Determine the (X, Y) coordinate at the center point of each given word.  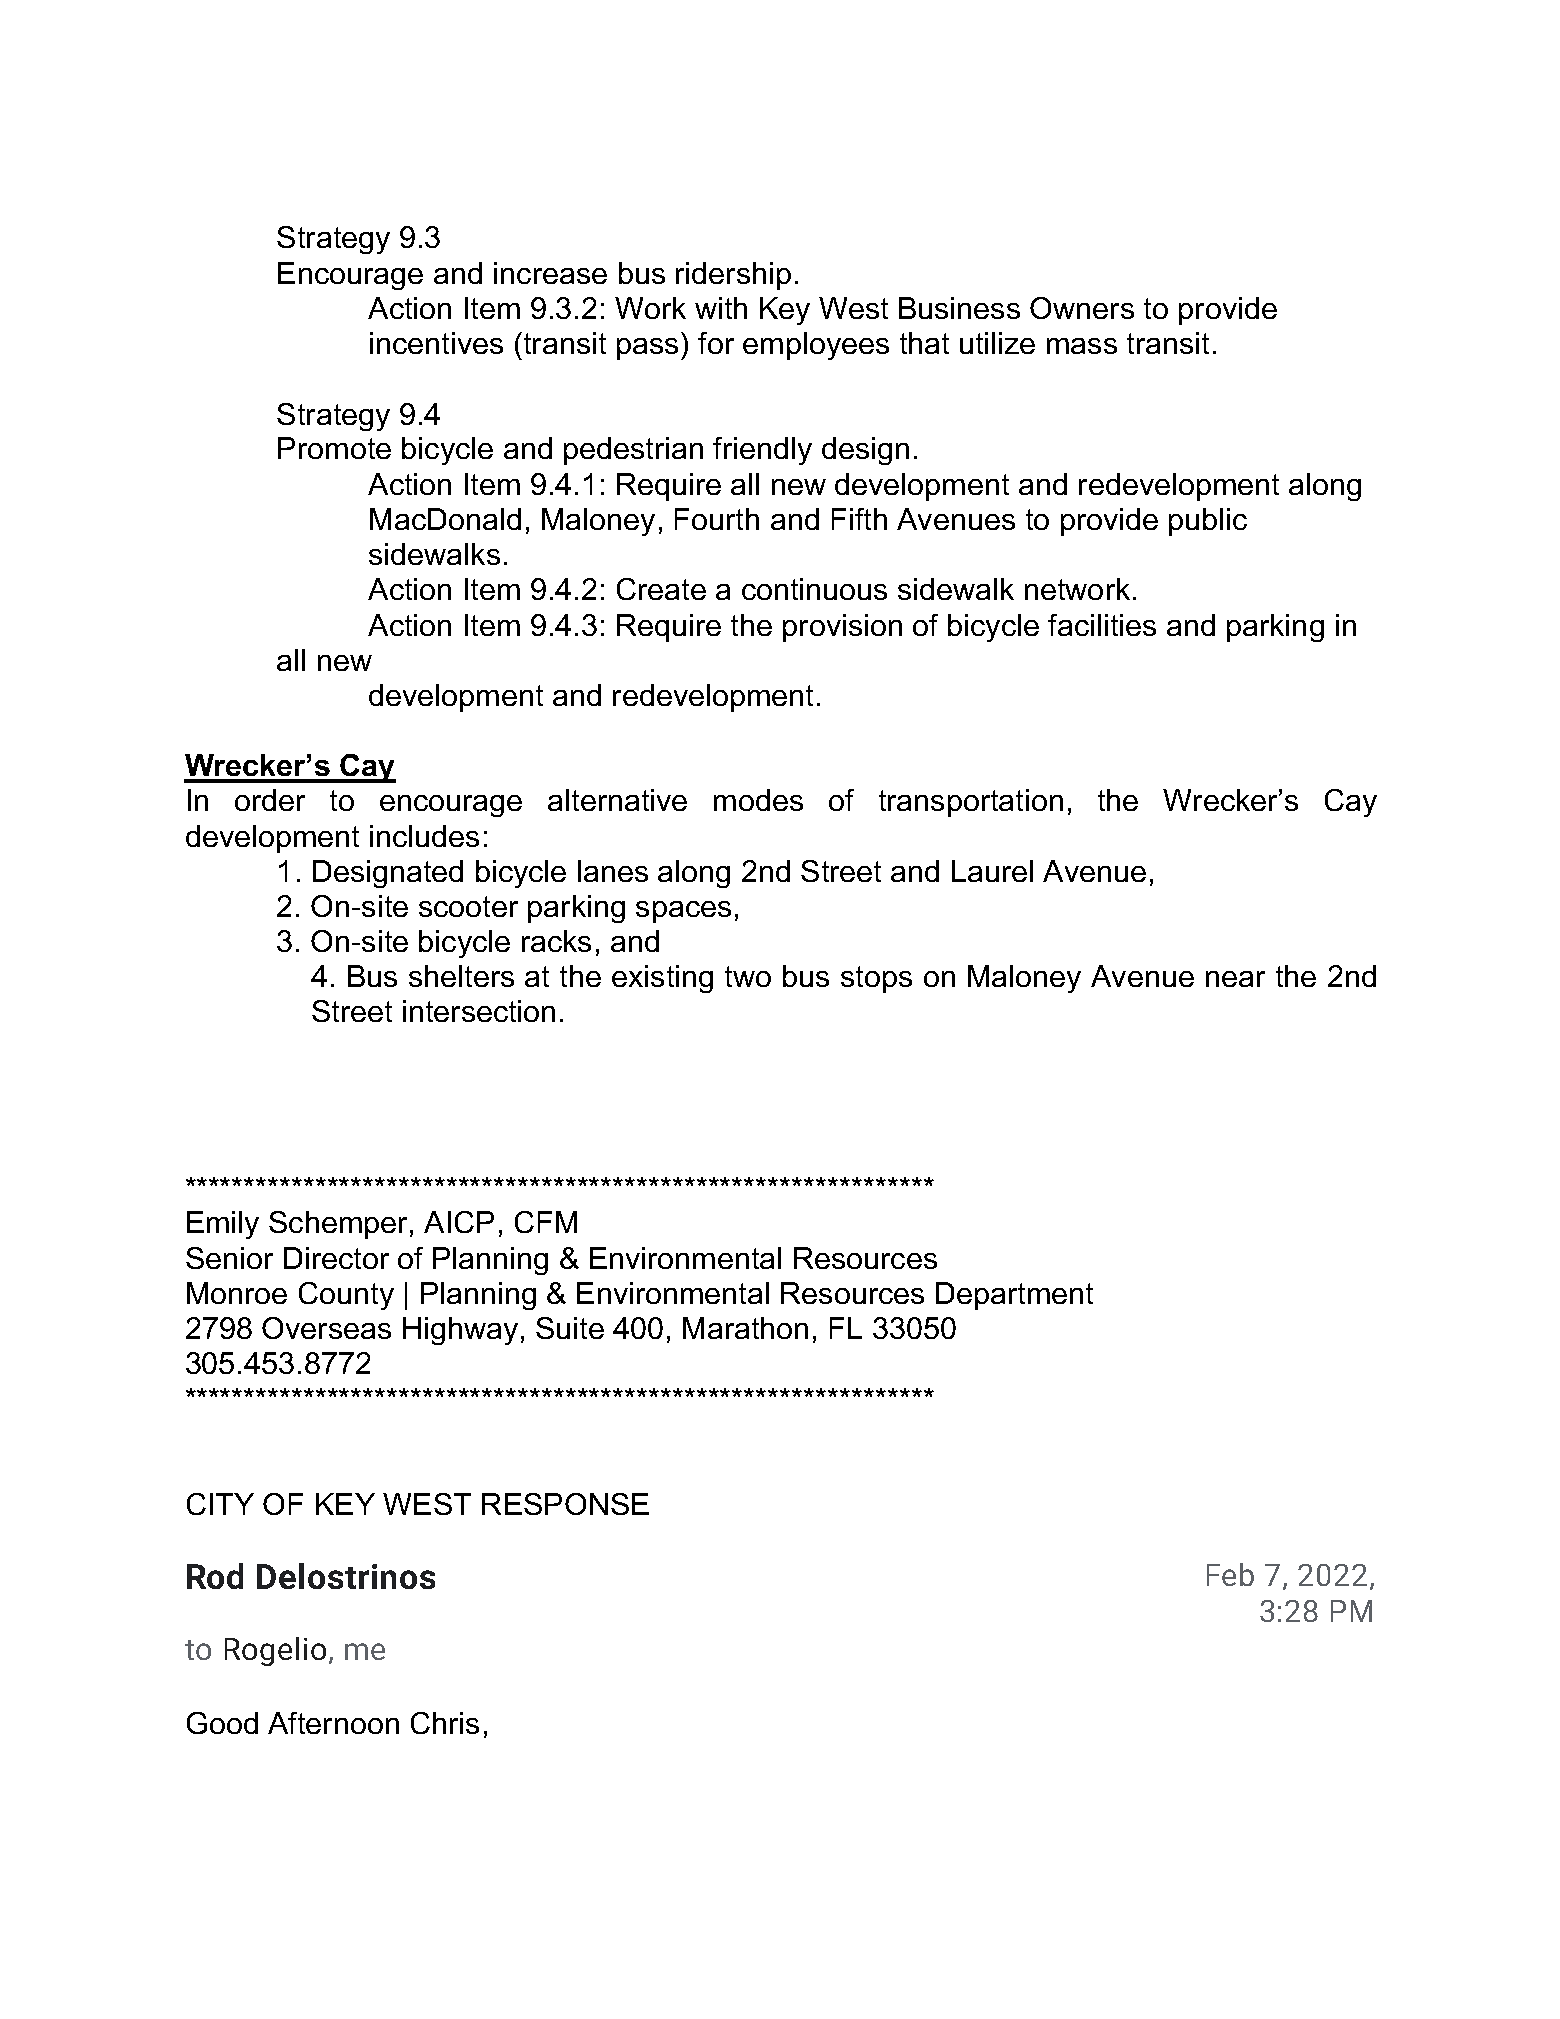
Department (1014, 1296)
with (721, 308)
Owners (1082, 308)
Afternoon (333, 1723)
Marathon (745, 1328)
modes (758, 800)
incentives (436, 343)
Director (336, 1258)
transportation (971, 803)
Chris (445, 1723)
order (270, 800)
